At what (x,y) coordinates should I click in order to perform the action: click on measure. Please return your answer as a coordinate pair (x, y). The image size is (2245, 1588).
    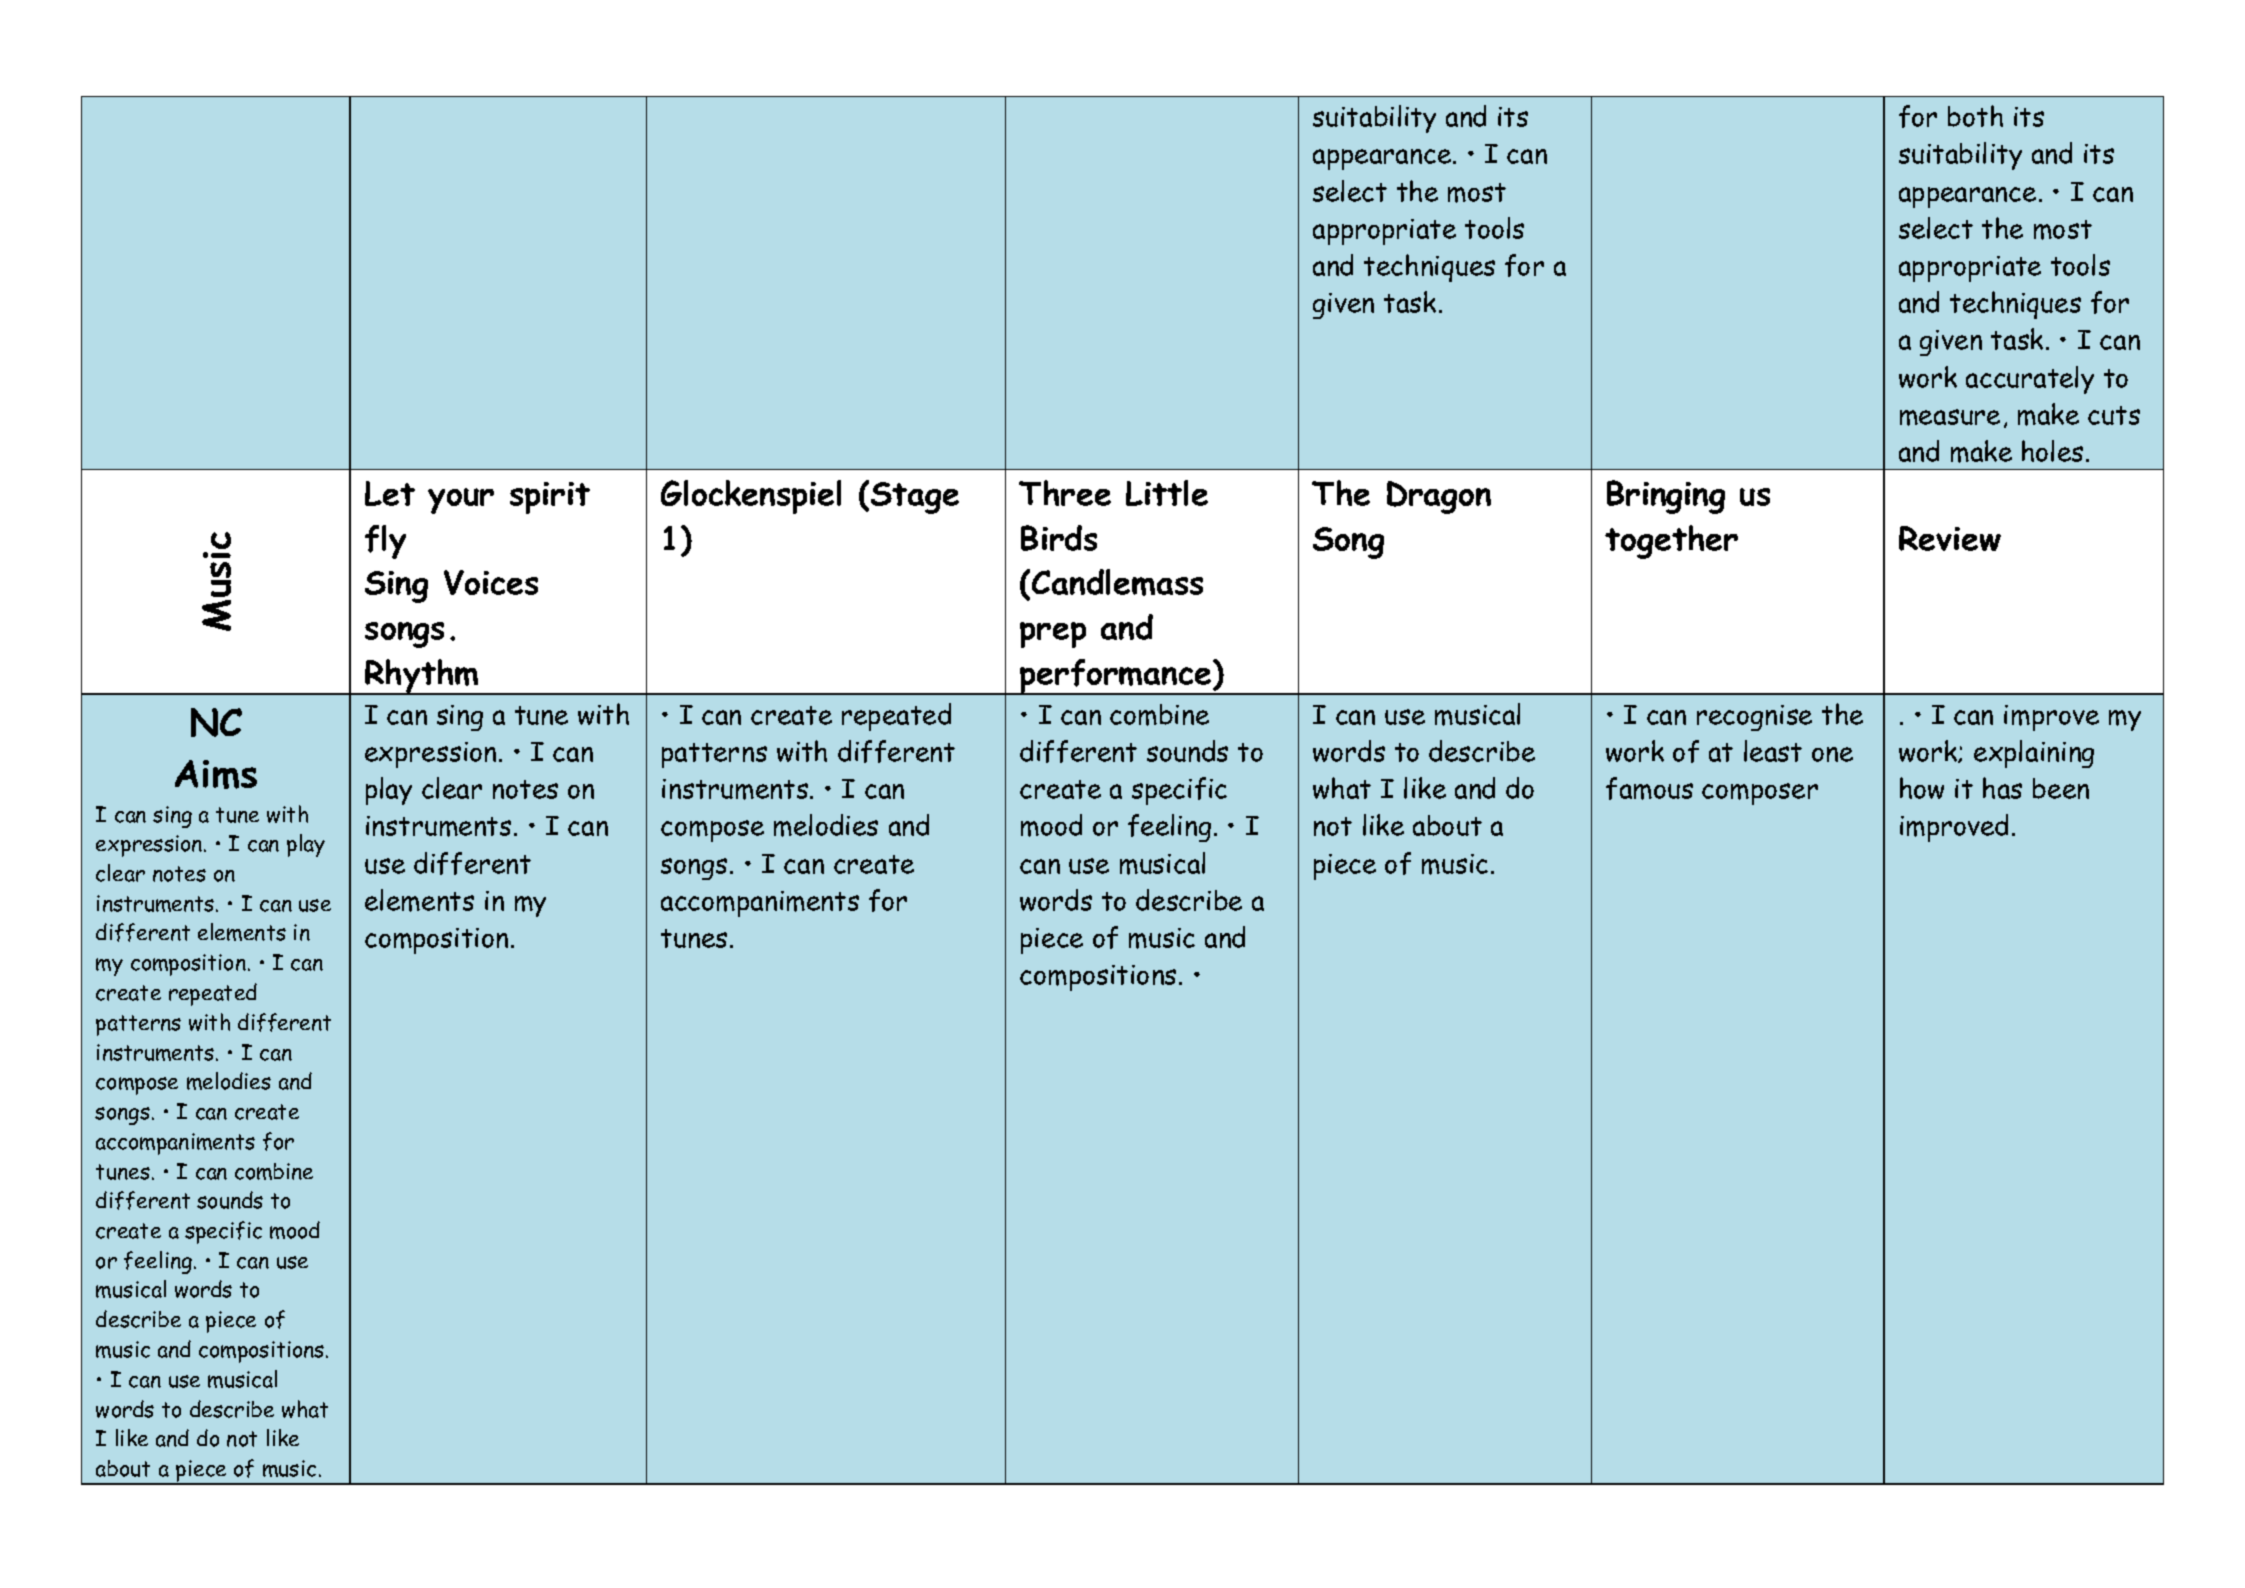
    Looking at the image, I should click on (1950, 417).
